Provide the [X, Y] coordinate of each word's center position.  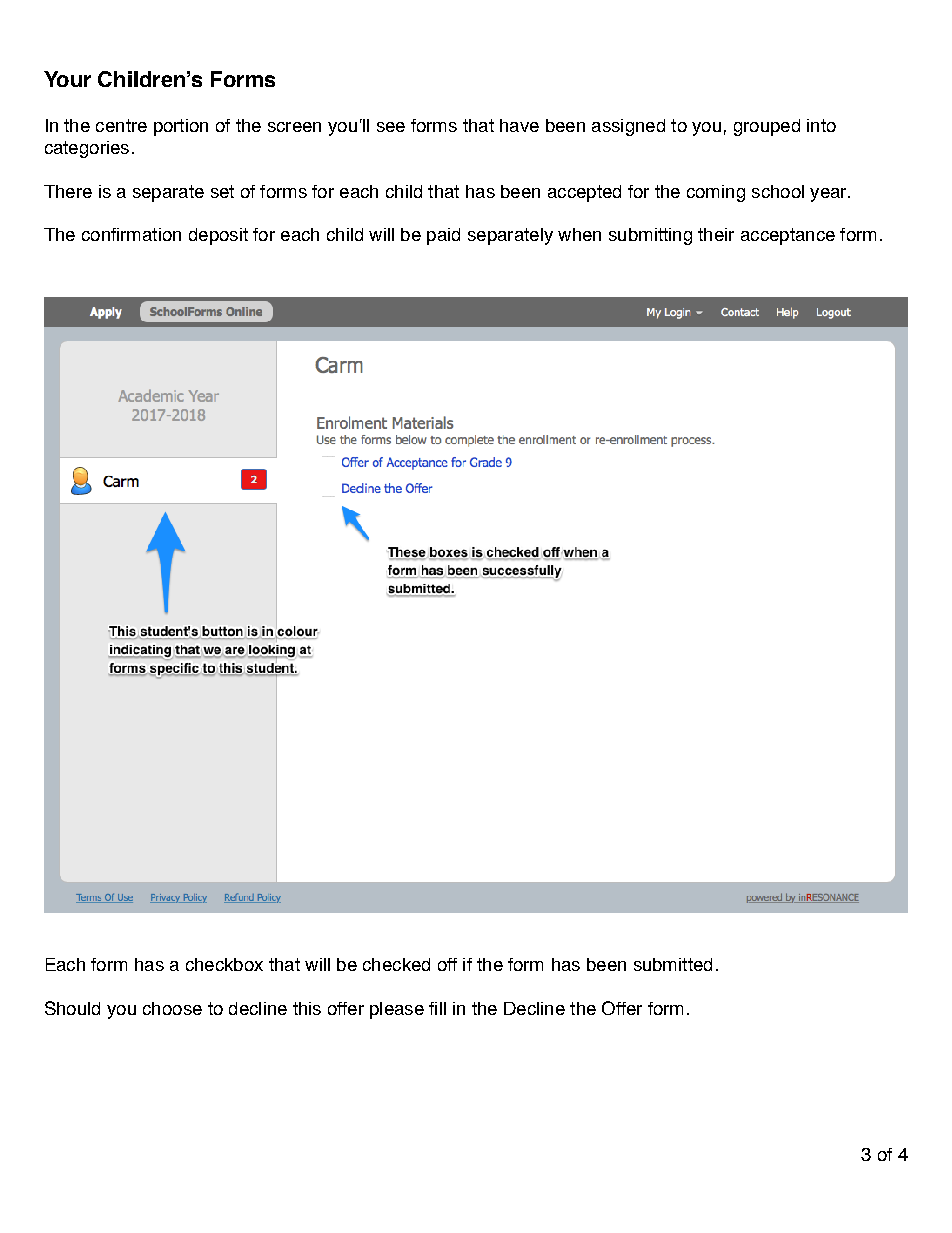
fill [437, 1008]
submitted [673, 964]
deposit [218, 236]
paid [443, 236]
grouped [767, 127]
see [391, 127]
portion [181, 127]
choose [172, 1008]
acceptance [788, 236]
